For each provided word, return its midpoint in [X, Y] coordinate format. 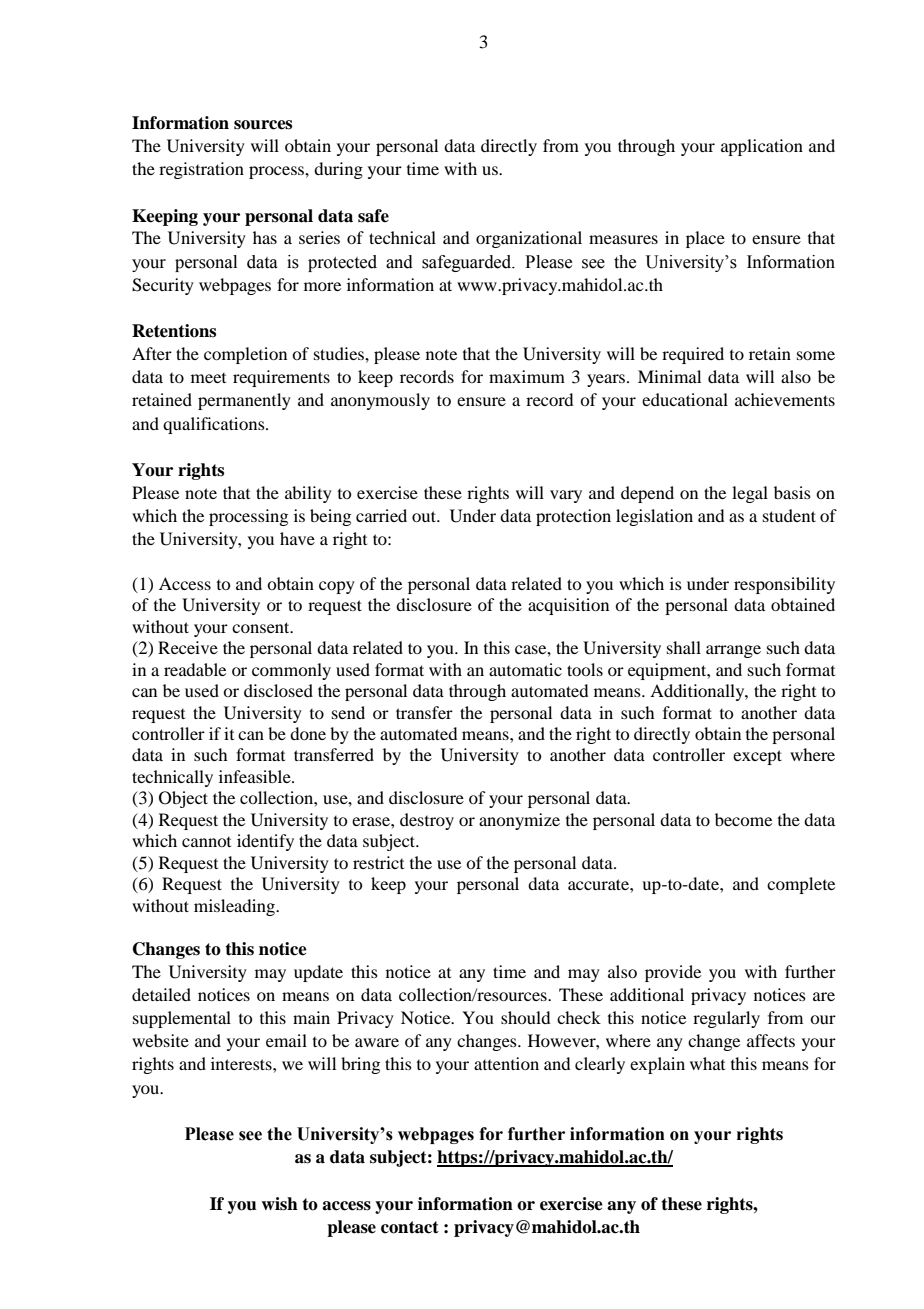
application [762, 147]
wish [279, 1204]
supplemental [182, 1019]
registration [201, 170]
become [743, 819]
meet [208, 378]
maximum [527, 376]
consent [262, 627]
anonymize [519, 821]
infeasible [256, 776]
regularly [726, 1019]
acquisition [568, 606]
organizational [529, 239]
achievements [785, 399]
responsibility [784, 585]
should [525, 1017]
